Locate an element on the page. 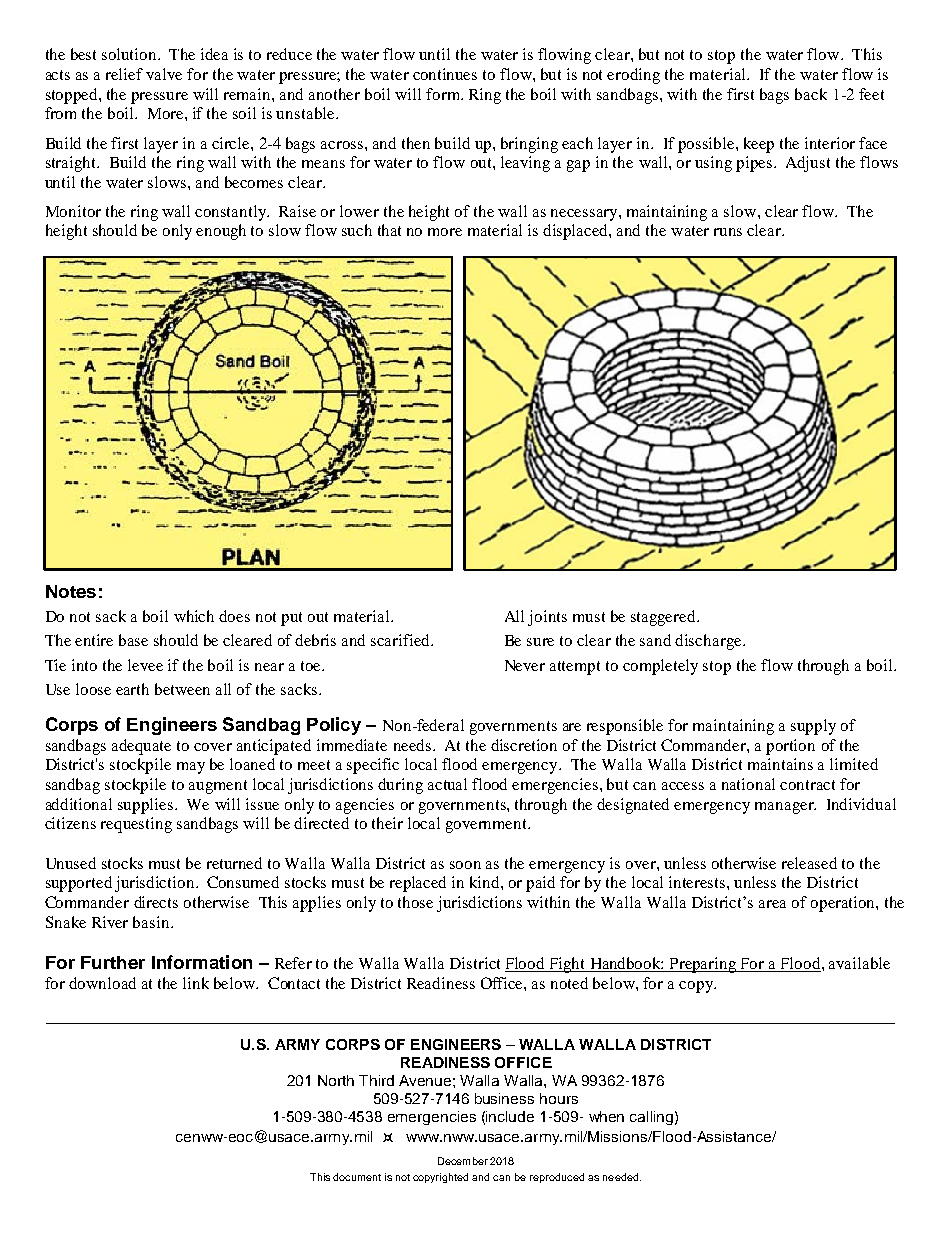 This document has height=1233, width=952. joints is located at coordinates (547, 618).
